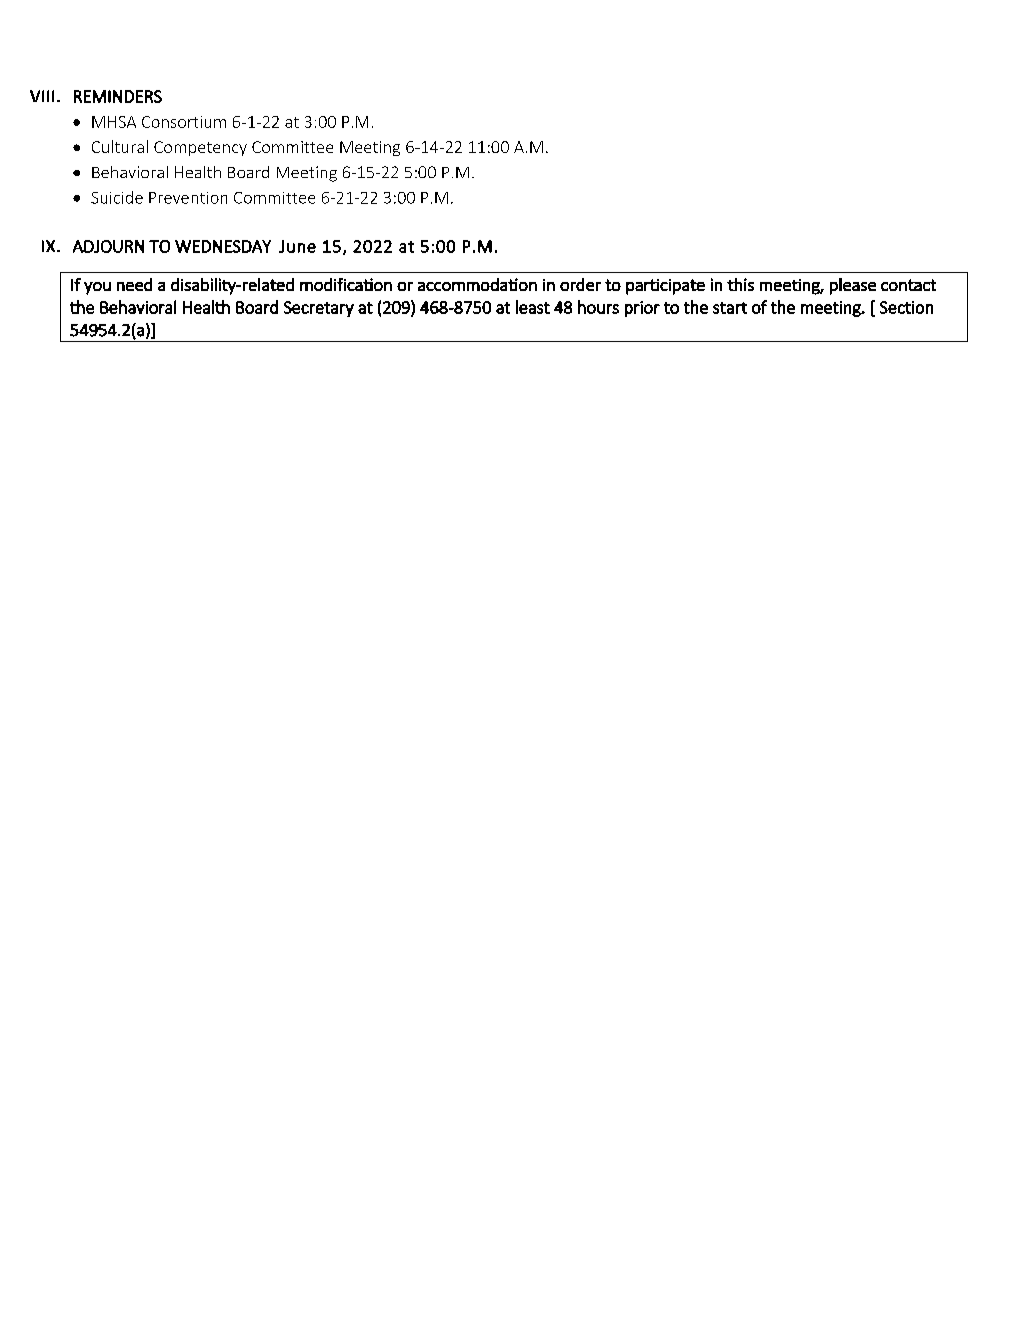  Describe the element at coordinates (118, 96) in the image. I see `REMINDERS` at that location.
